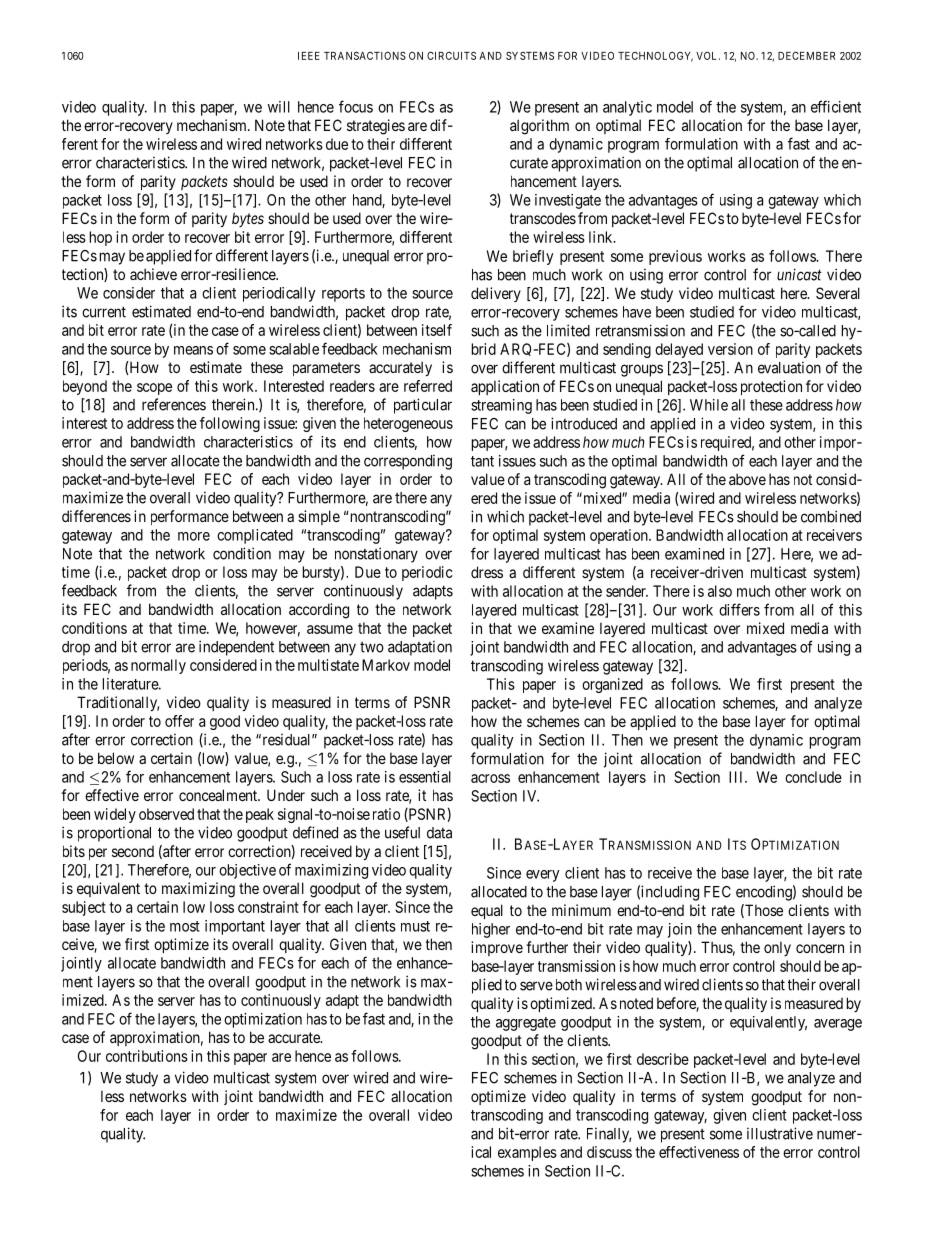  Describe the element at coordinates (147, 1056) in the screenshot. I see `contributions` at that location.
